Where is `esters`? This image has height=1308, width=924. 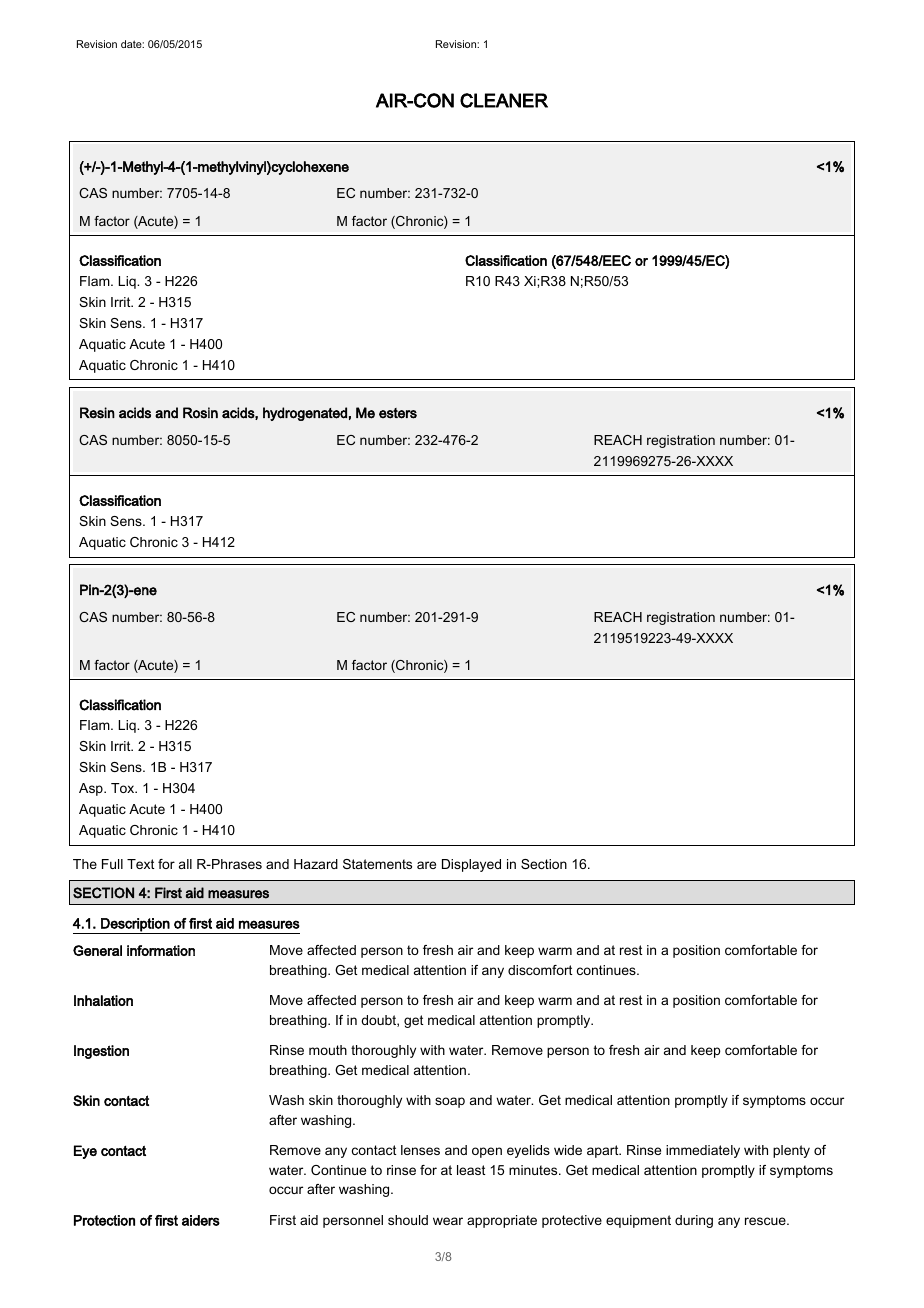 esters is located at coordinates (398, 413).
